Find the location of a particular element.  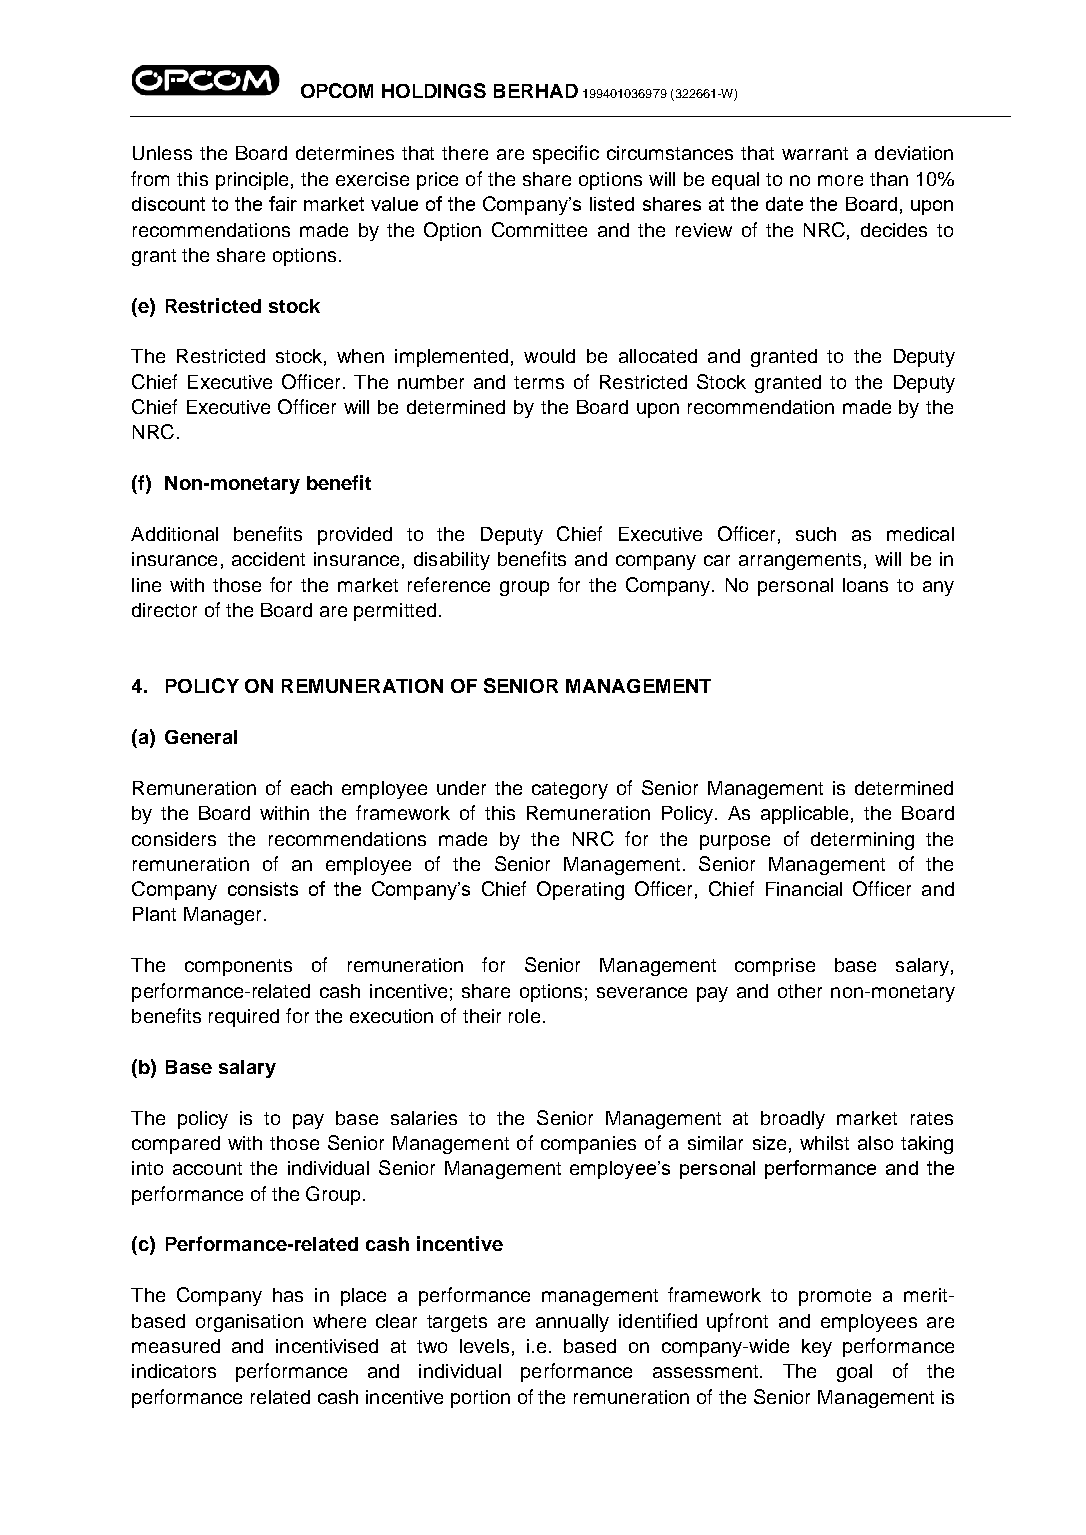

determining is located at coordinates (862, 841).
